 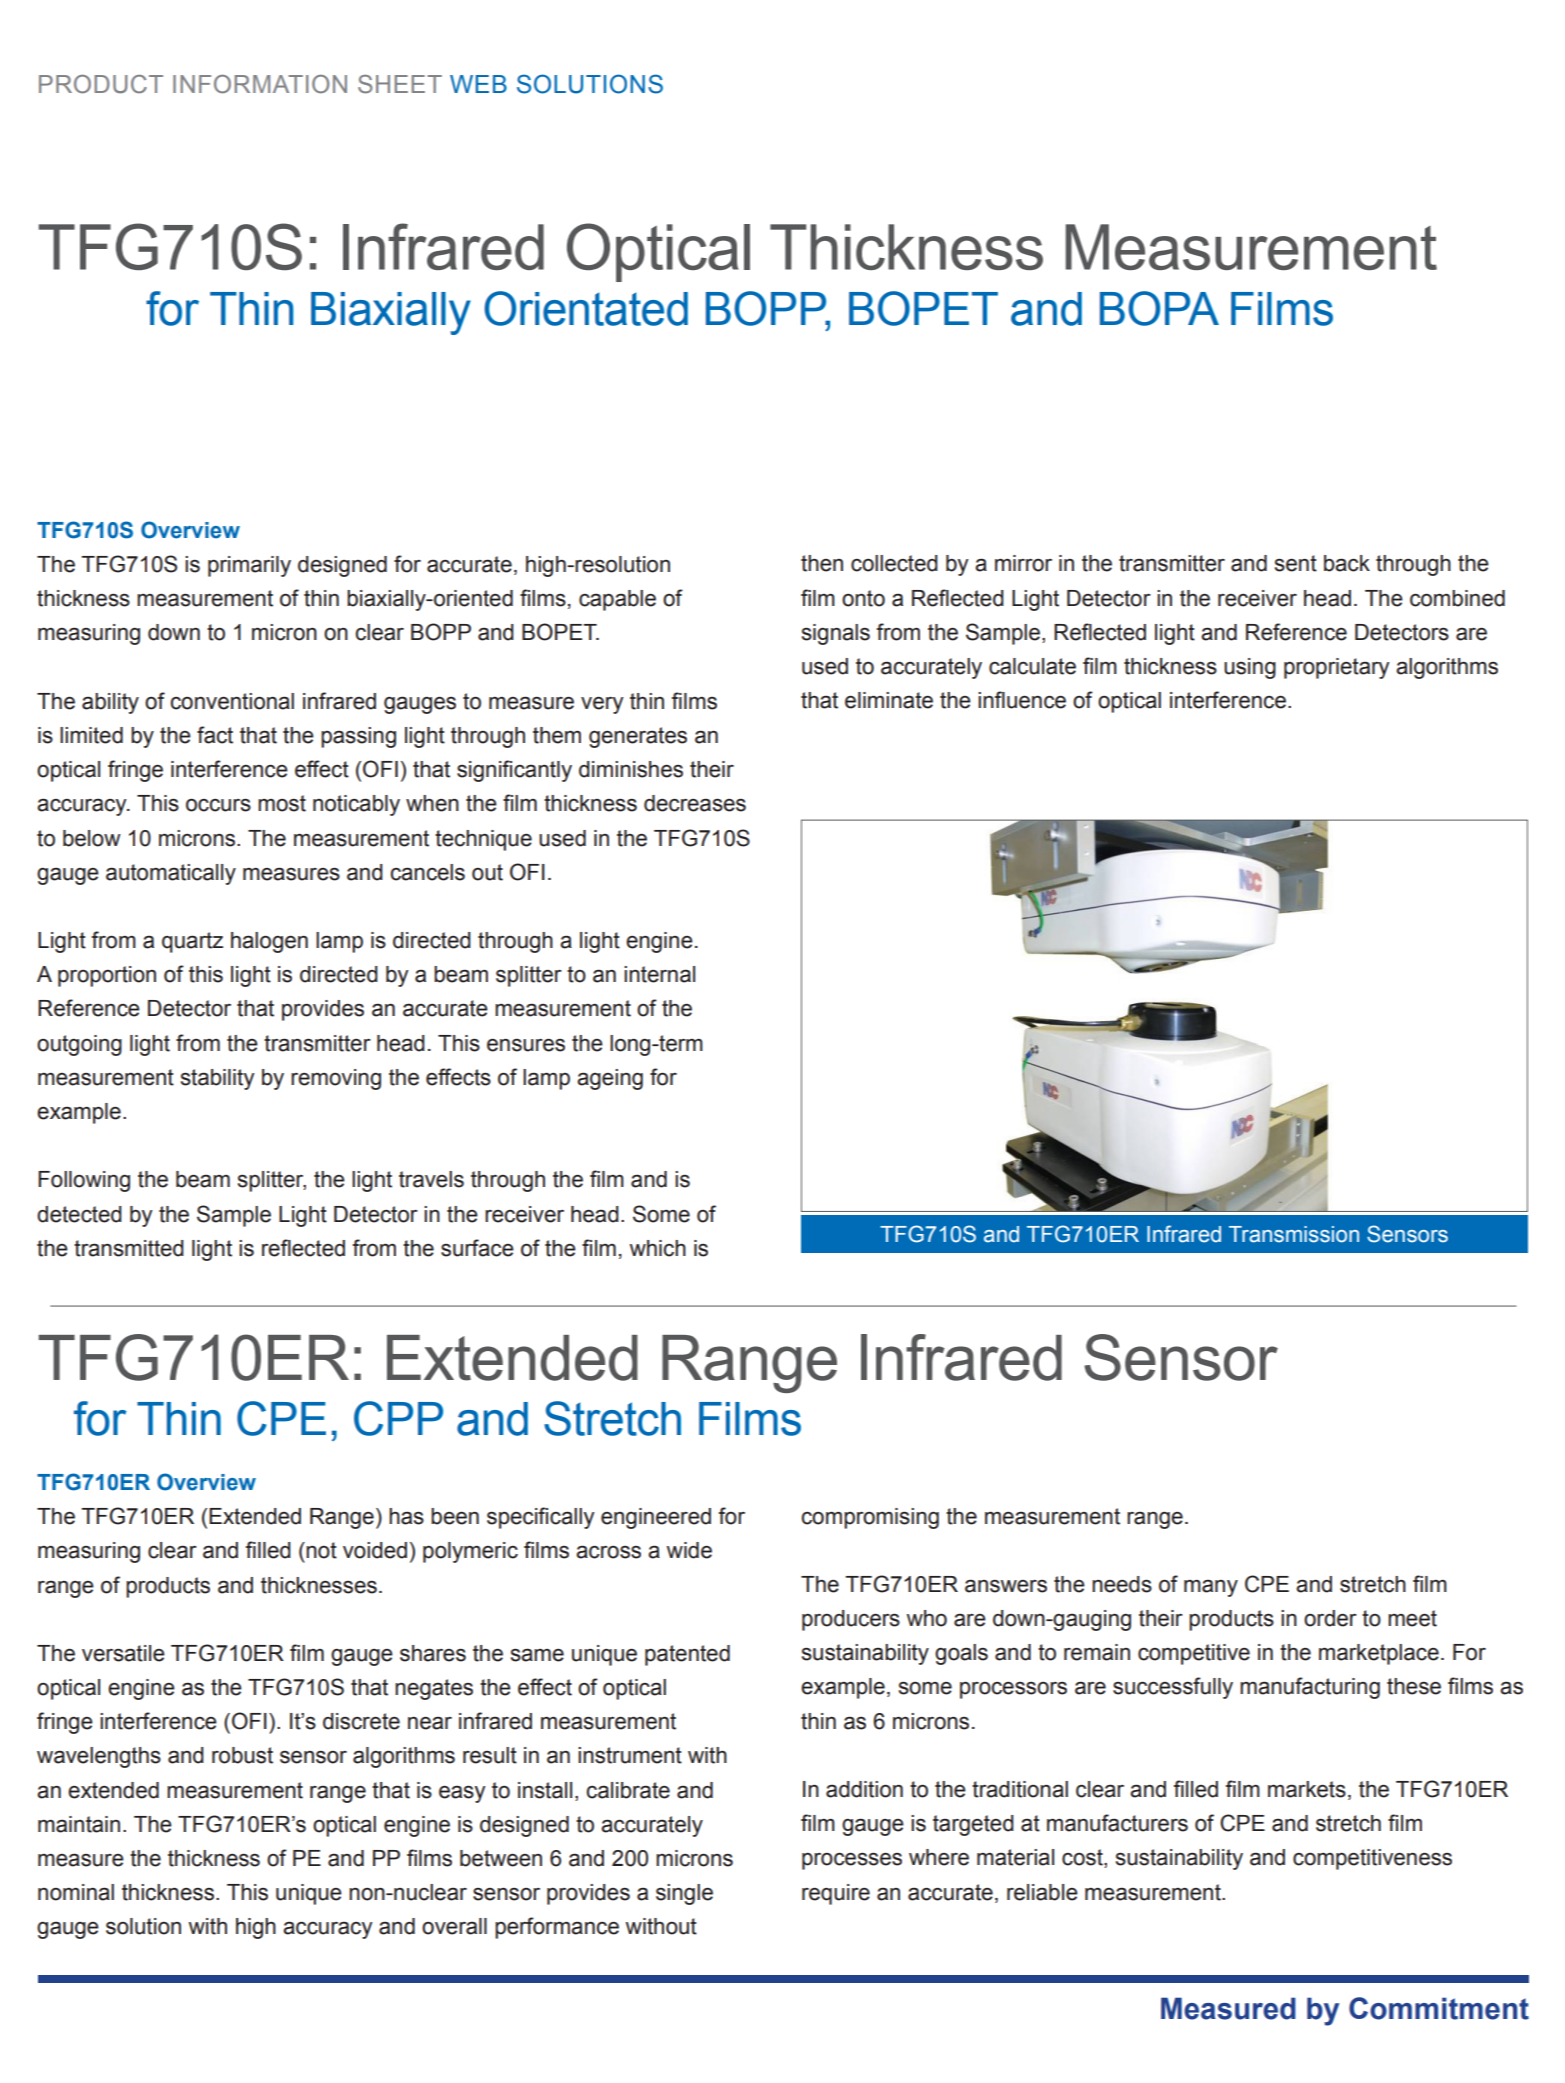 I want to click on voided, so click(x=375, y=1550).
